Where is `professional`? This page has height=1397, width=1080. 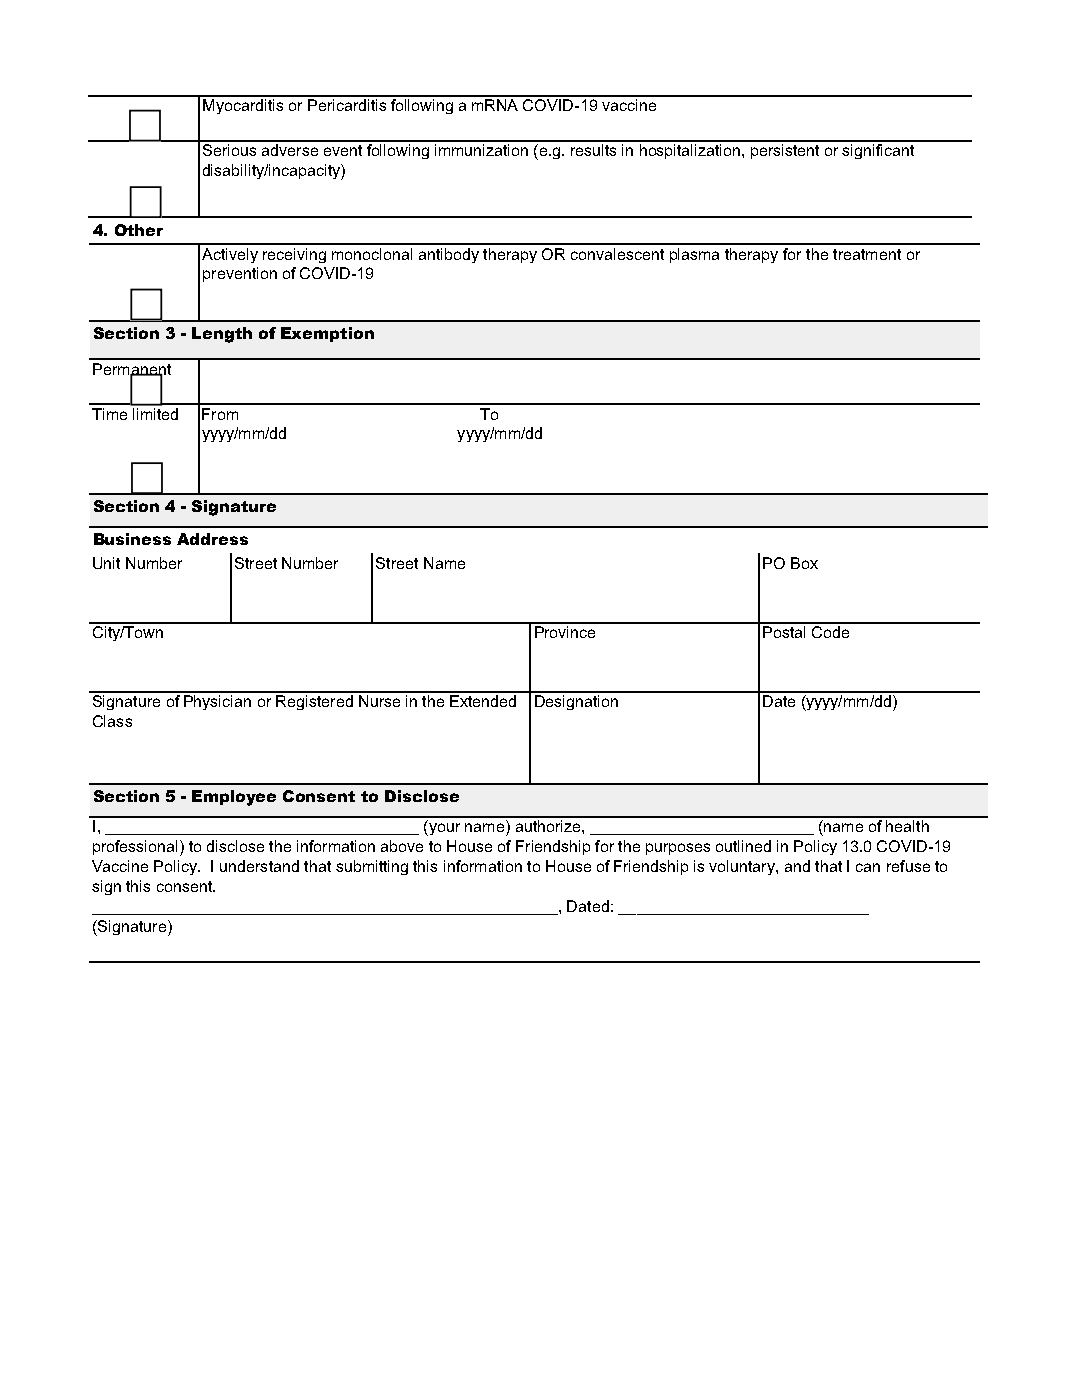
professional is located at coordinates (135, 847).
